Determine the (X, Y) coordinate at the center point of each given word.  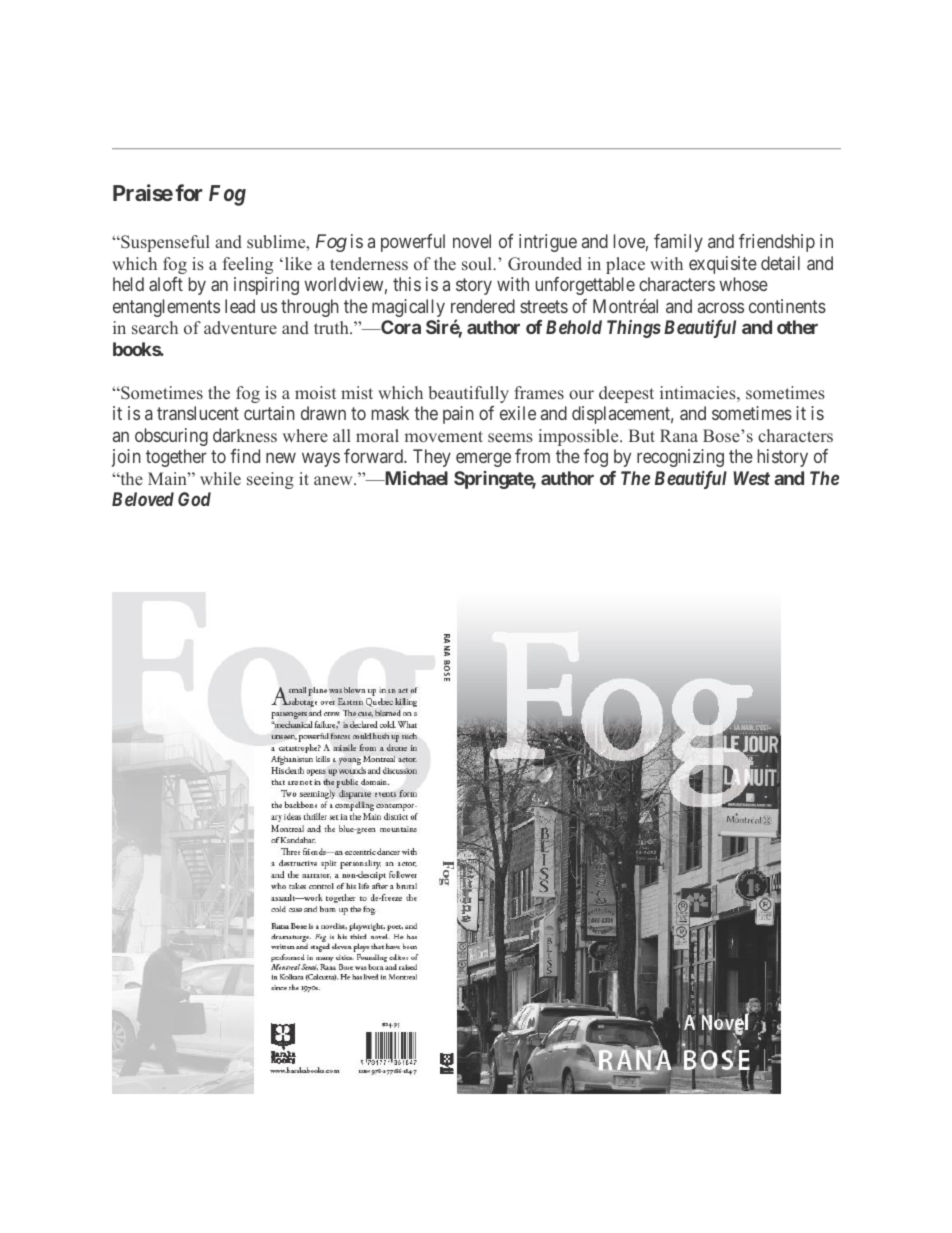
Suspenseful (164, 243)
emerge (483, 460)
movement (444, 437)
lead (240, 306)
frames (539, 392)
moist (315, 392)
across (721, 307)
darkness (245, 435)
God (194, 499)
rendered (483, 306)
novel (472, 241)
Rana (679, 435)
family (678, 243)
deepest (626, 394)
